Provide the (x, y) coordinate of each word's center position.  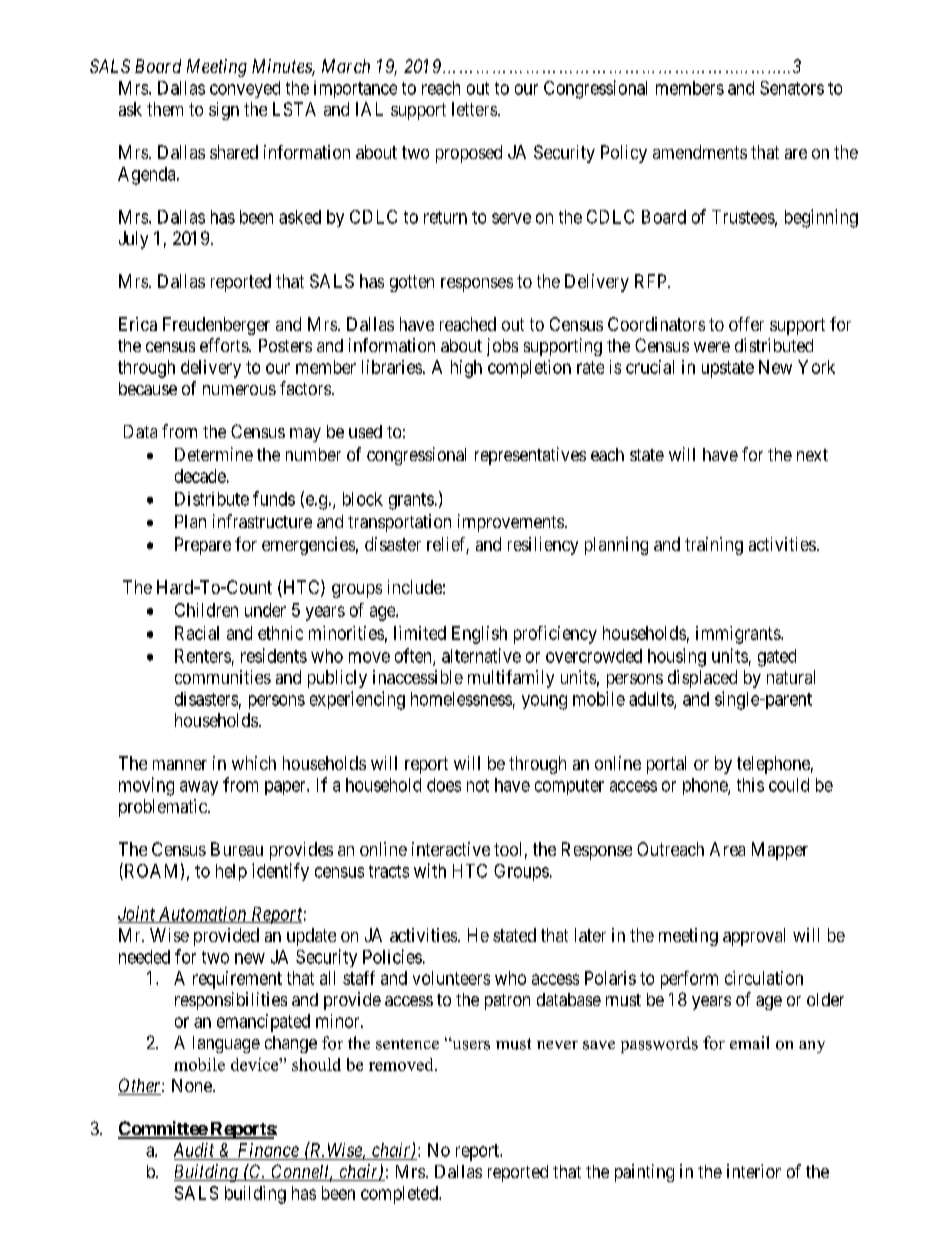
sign (224, 111)
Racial (197, 633)
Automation (202, 915)
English (479, 635)
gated (777, 658)
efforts (225, 345)
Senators (792, 88)
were (712, 347)
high (466, 369)
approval (754, 937)
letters (474, 109)
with (430, 870)
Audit (194, 1150)
